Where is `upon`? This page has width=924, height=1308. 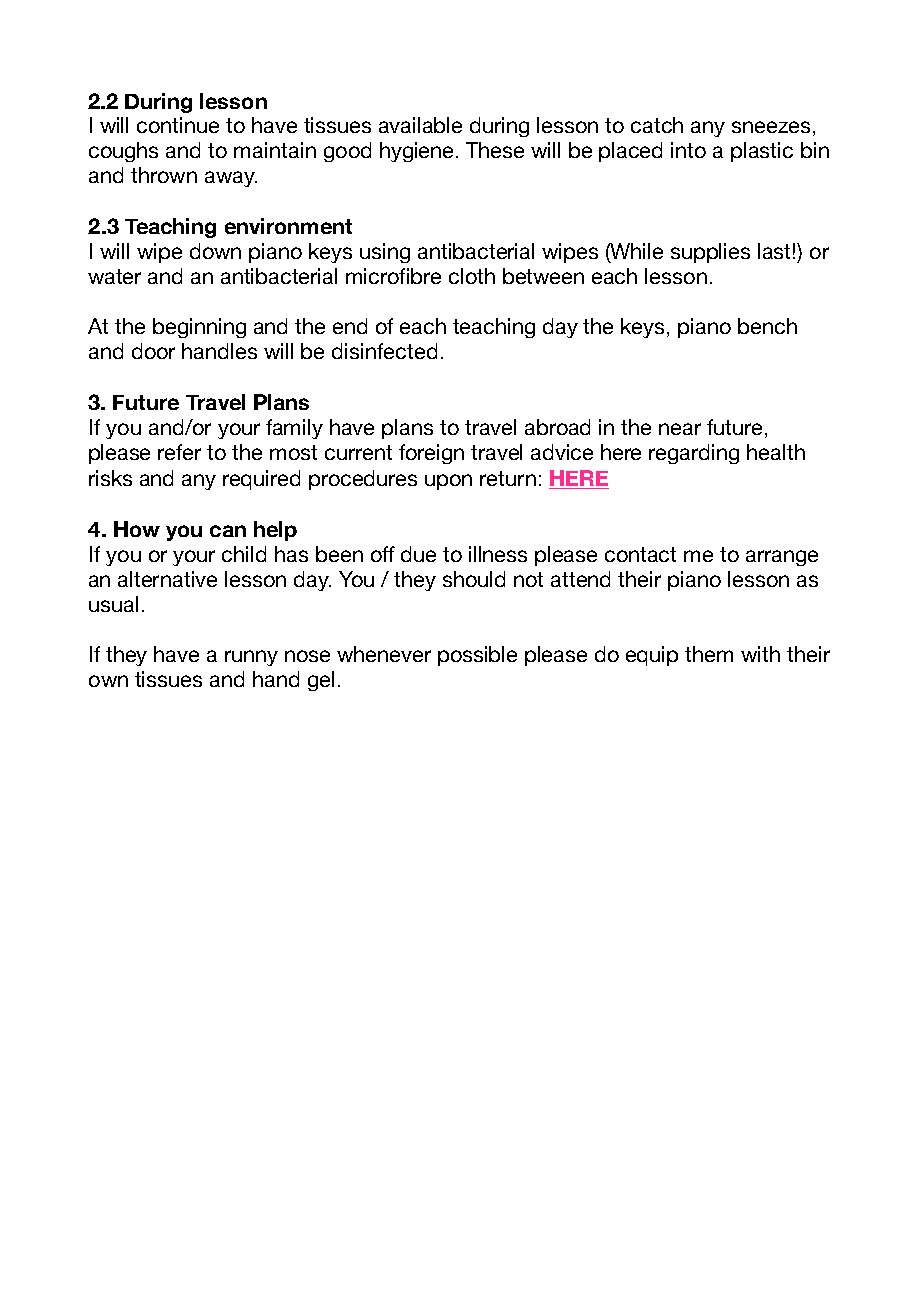
upon is located at coordinates (448, 482).
